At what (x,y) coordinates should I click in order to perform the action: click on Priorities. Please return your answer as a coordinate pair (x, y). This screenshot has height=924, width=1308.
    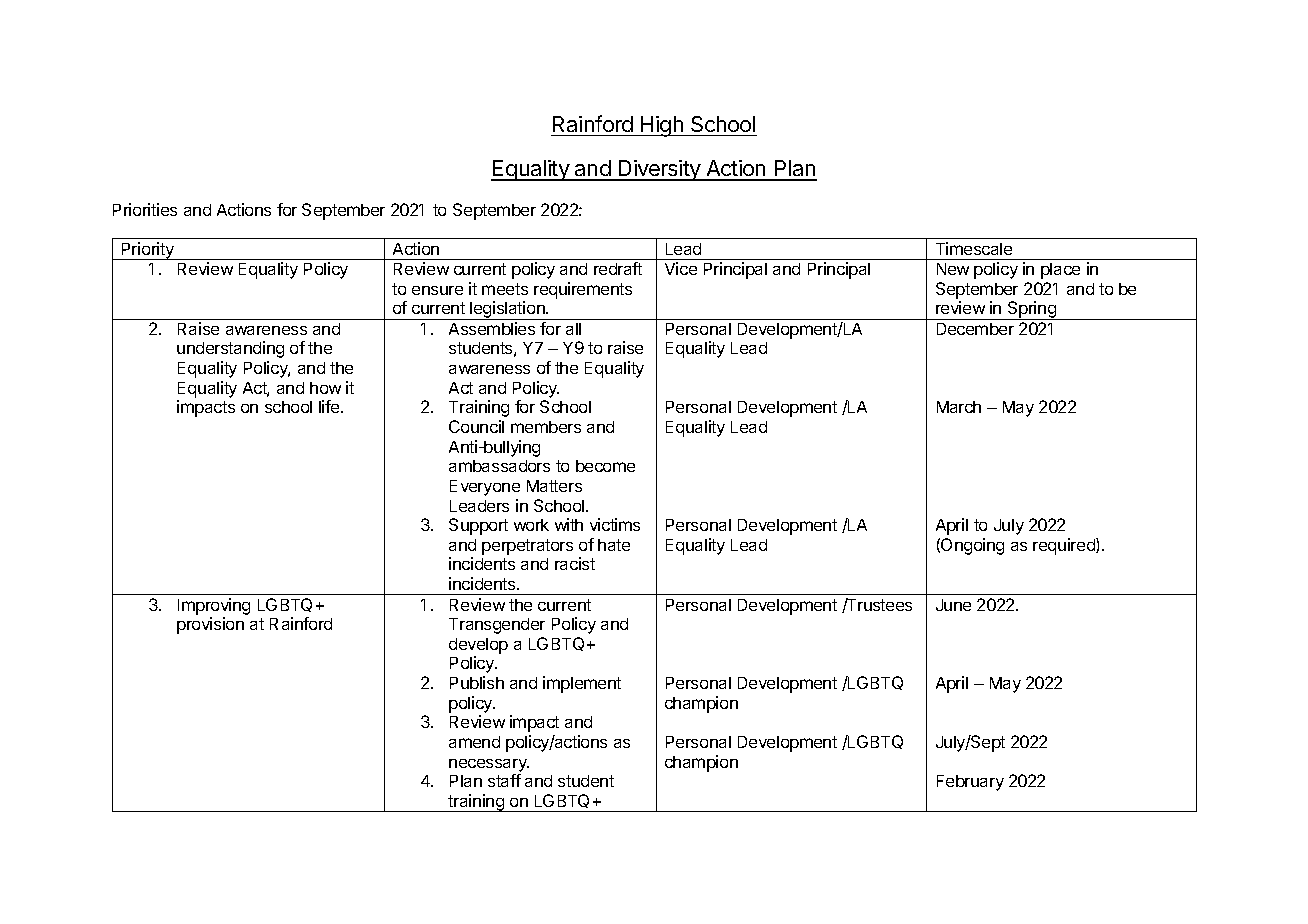
    Looking at the image, I should click on (145, 209).
